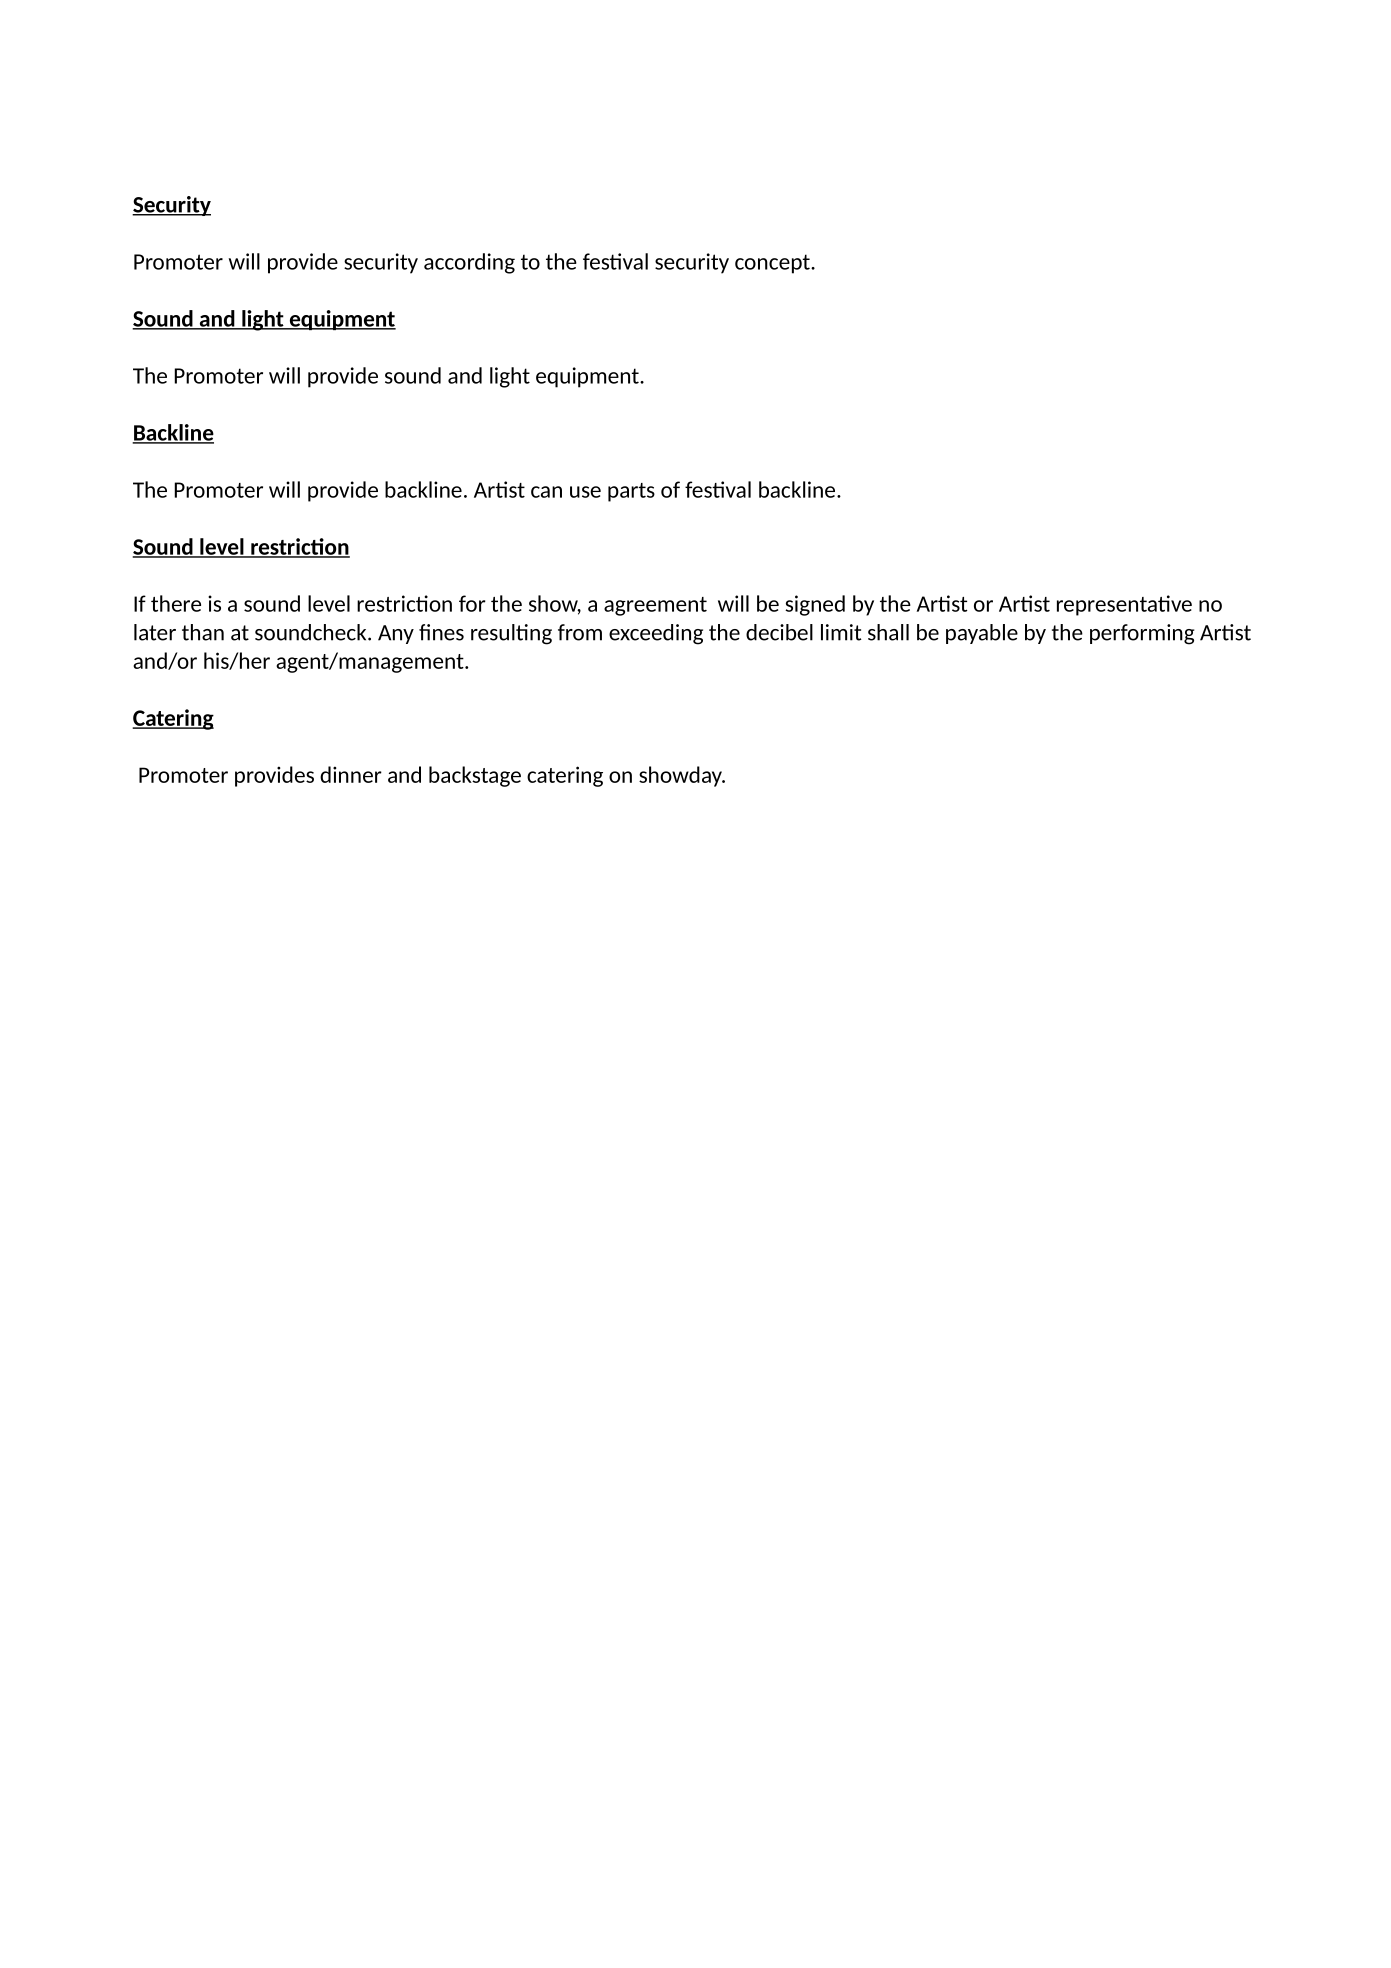  Describe the element at coordinates (982, 634) in the page. I see `payable` at that location.
